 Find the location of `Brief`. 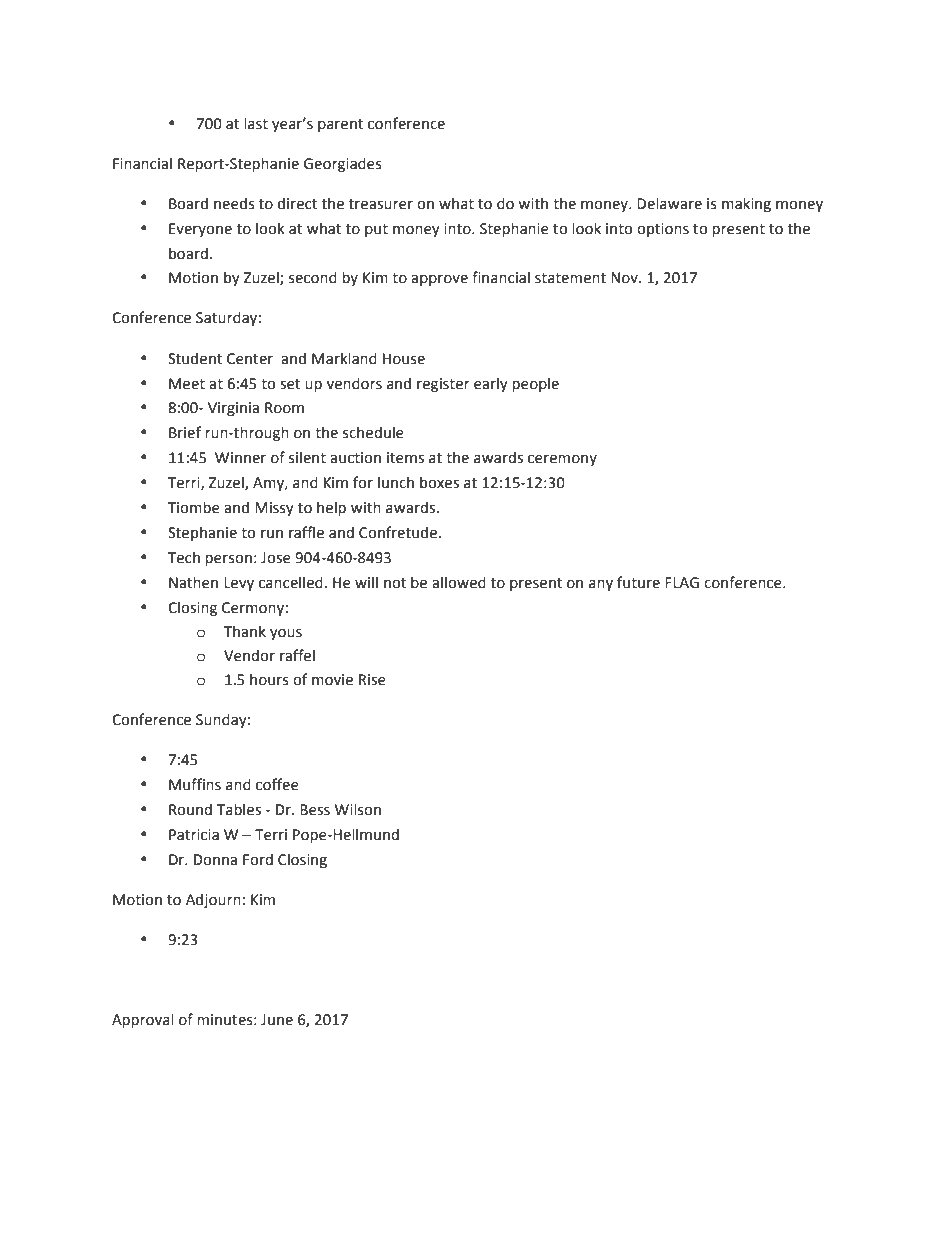

Brief is located at coordinates (185, 432).
